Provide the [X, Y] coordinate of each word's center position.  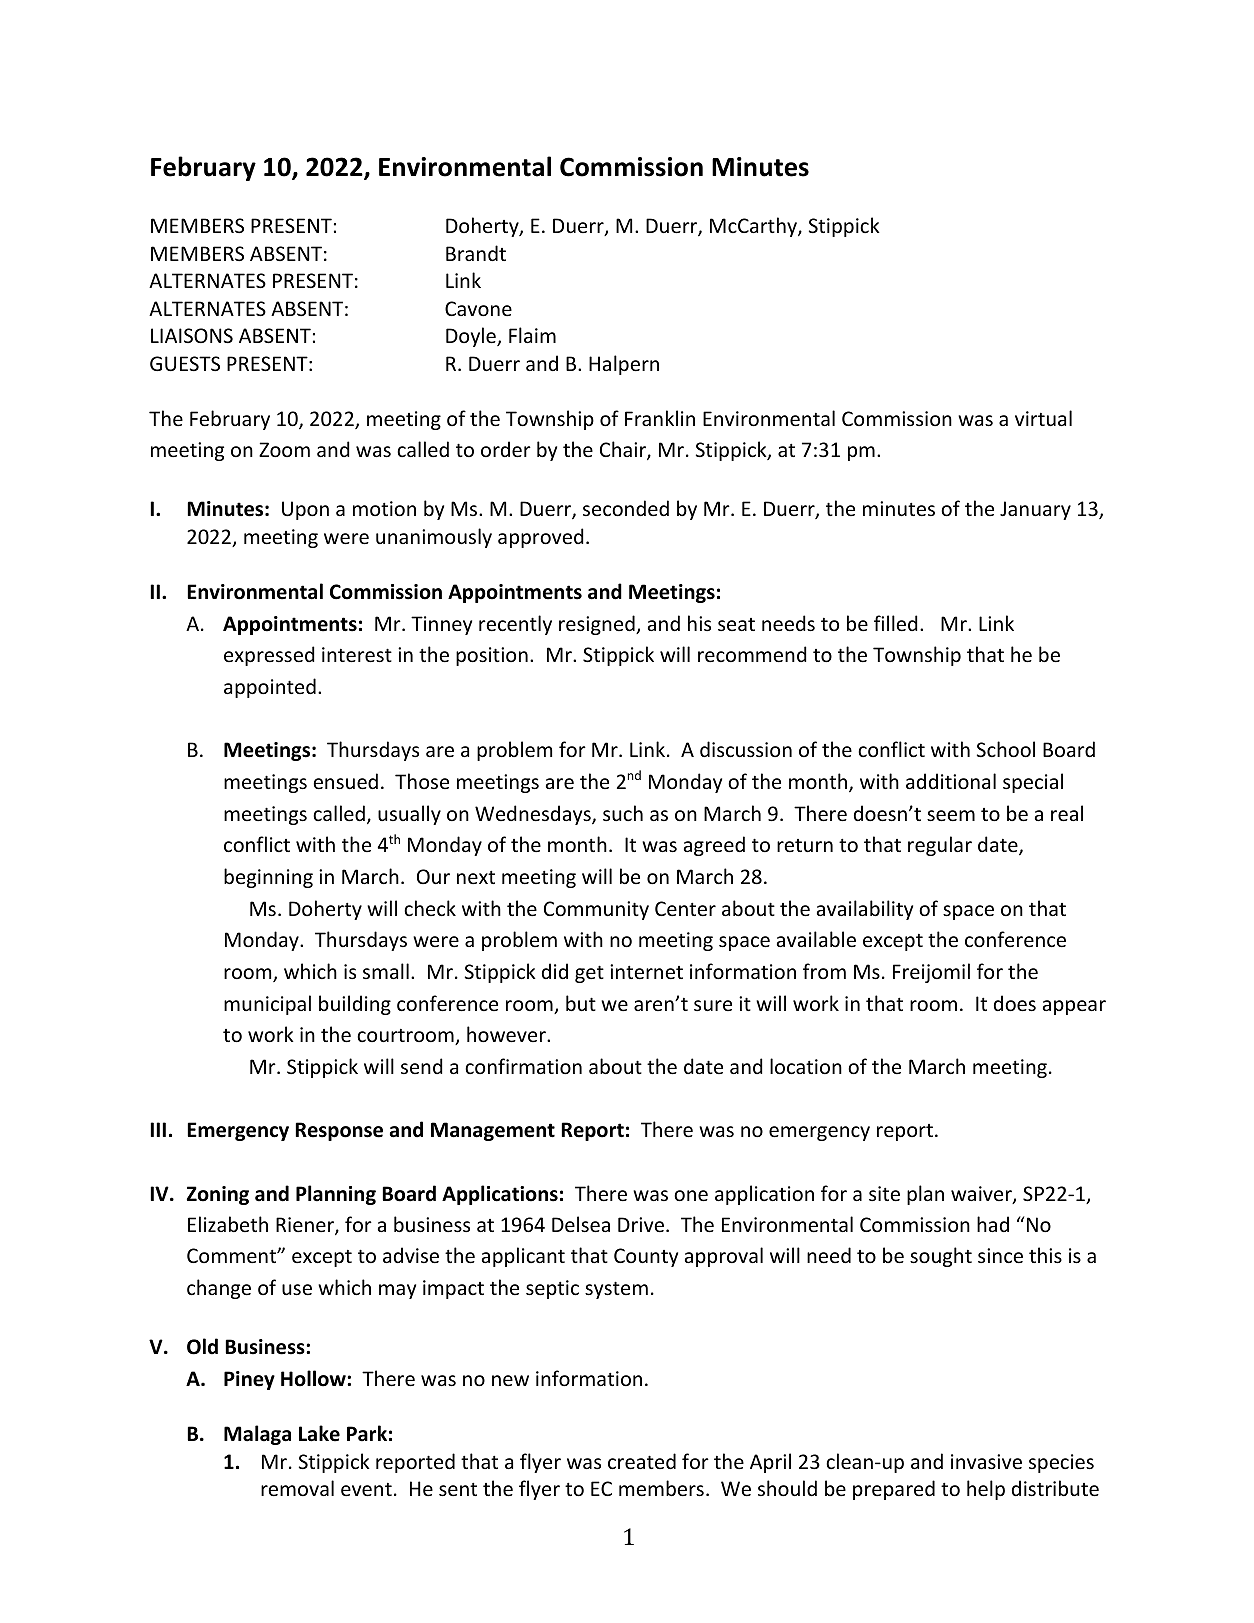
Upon [305, 510]
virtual [1043, 418]
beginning [268, 878]
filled [896, 623]
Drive [641, 1225]
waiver [982, 1195]
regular [940, 846]
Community [596, 910]
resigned [598, 625]
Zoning [218, 1195]
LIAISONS [192, 336]
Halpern [624, 365]
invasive [986, 1462]
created [642, 1461]
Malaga [257, 1435]
